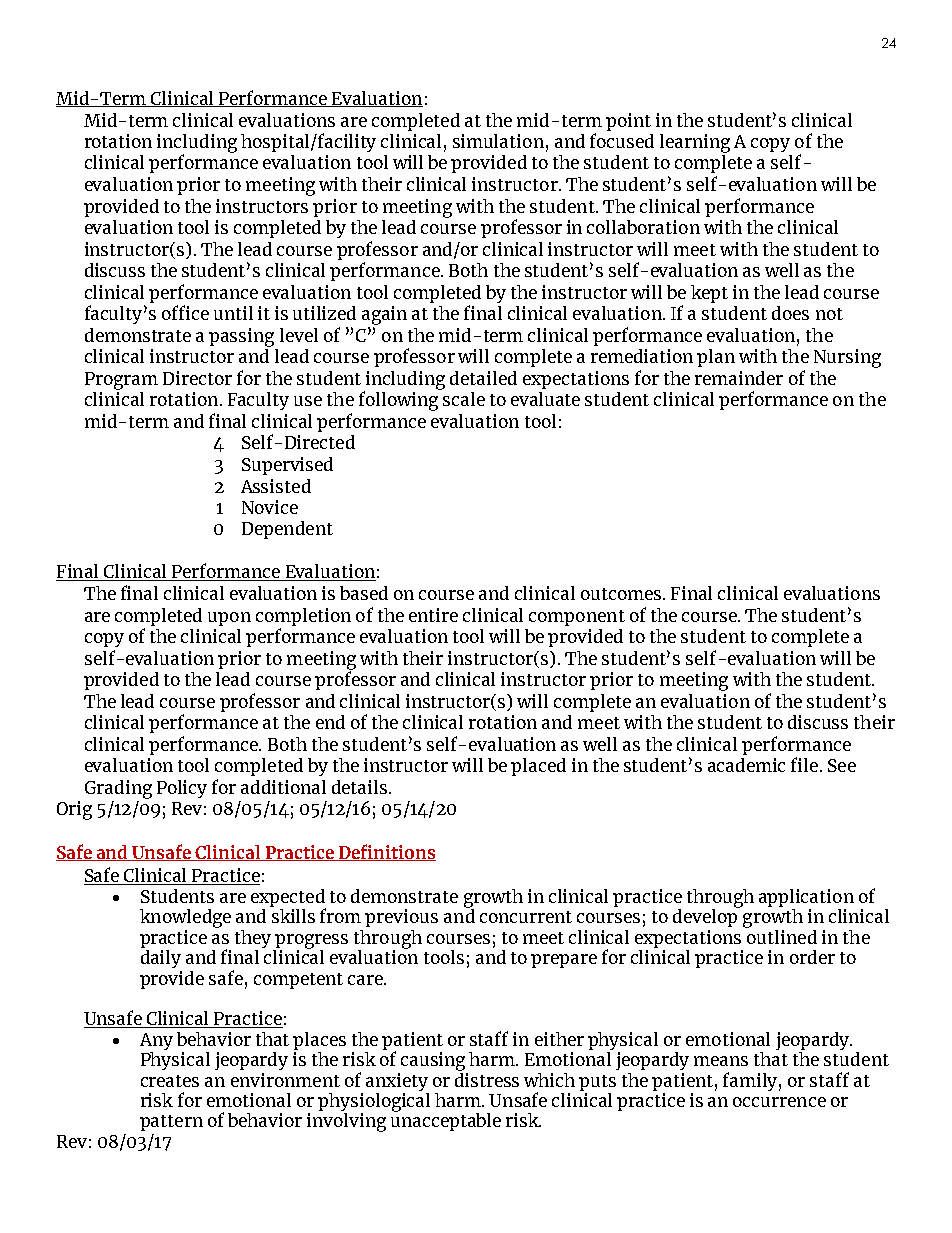 The height and width of the screenshot is (1233, 952). Describe the element at coordinates (185, 918) in the screenshot. I see `knowledge` at that location.
